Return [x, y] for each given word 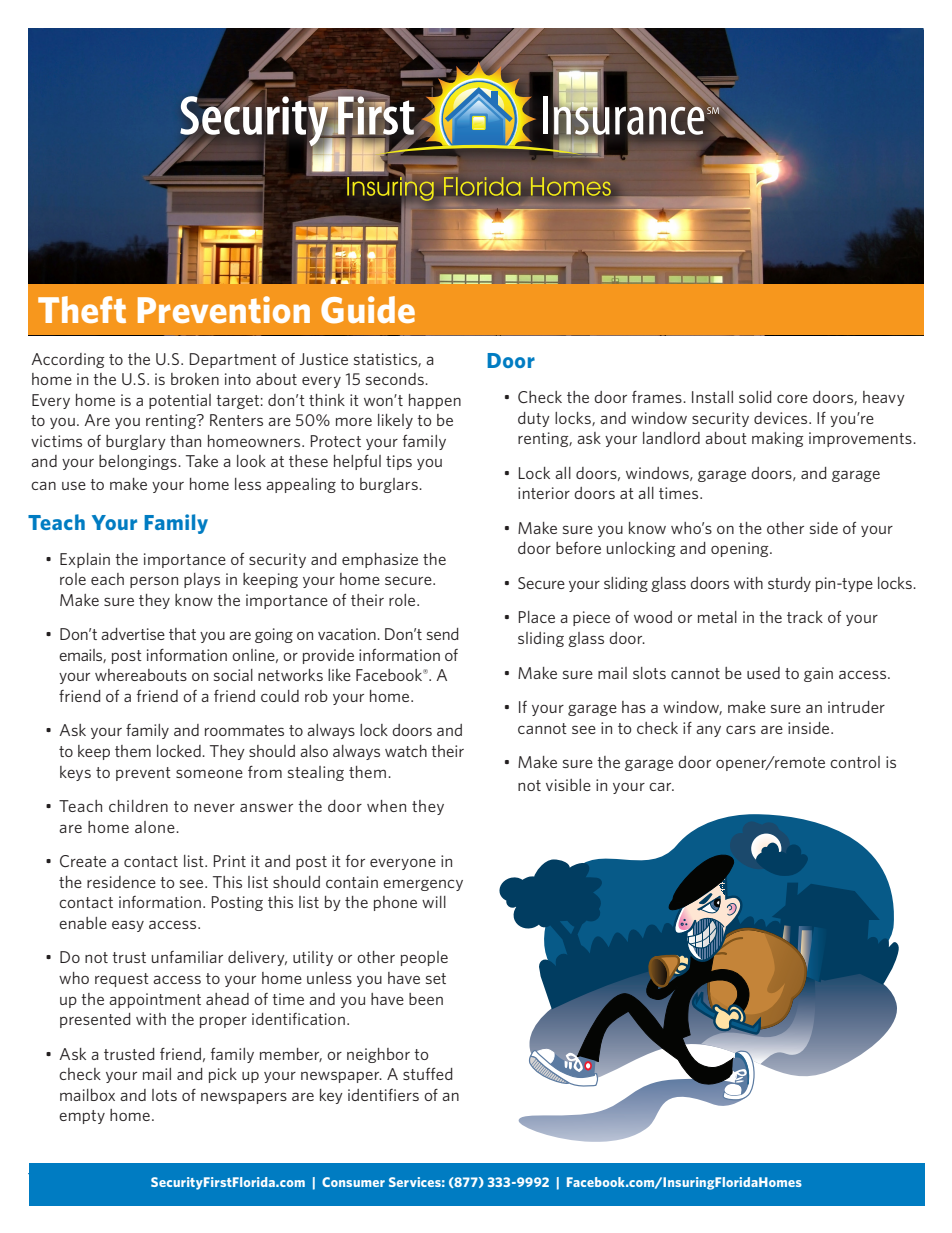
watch [406, 751]
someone [209, 773]
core [792, 398]
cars [741, 729]
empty [82, 1117]
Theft [82, 309]
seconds [396, 379]
